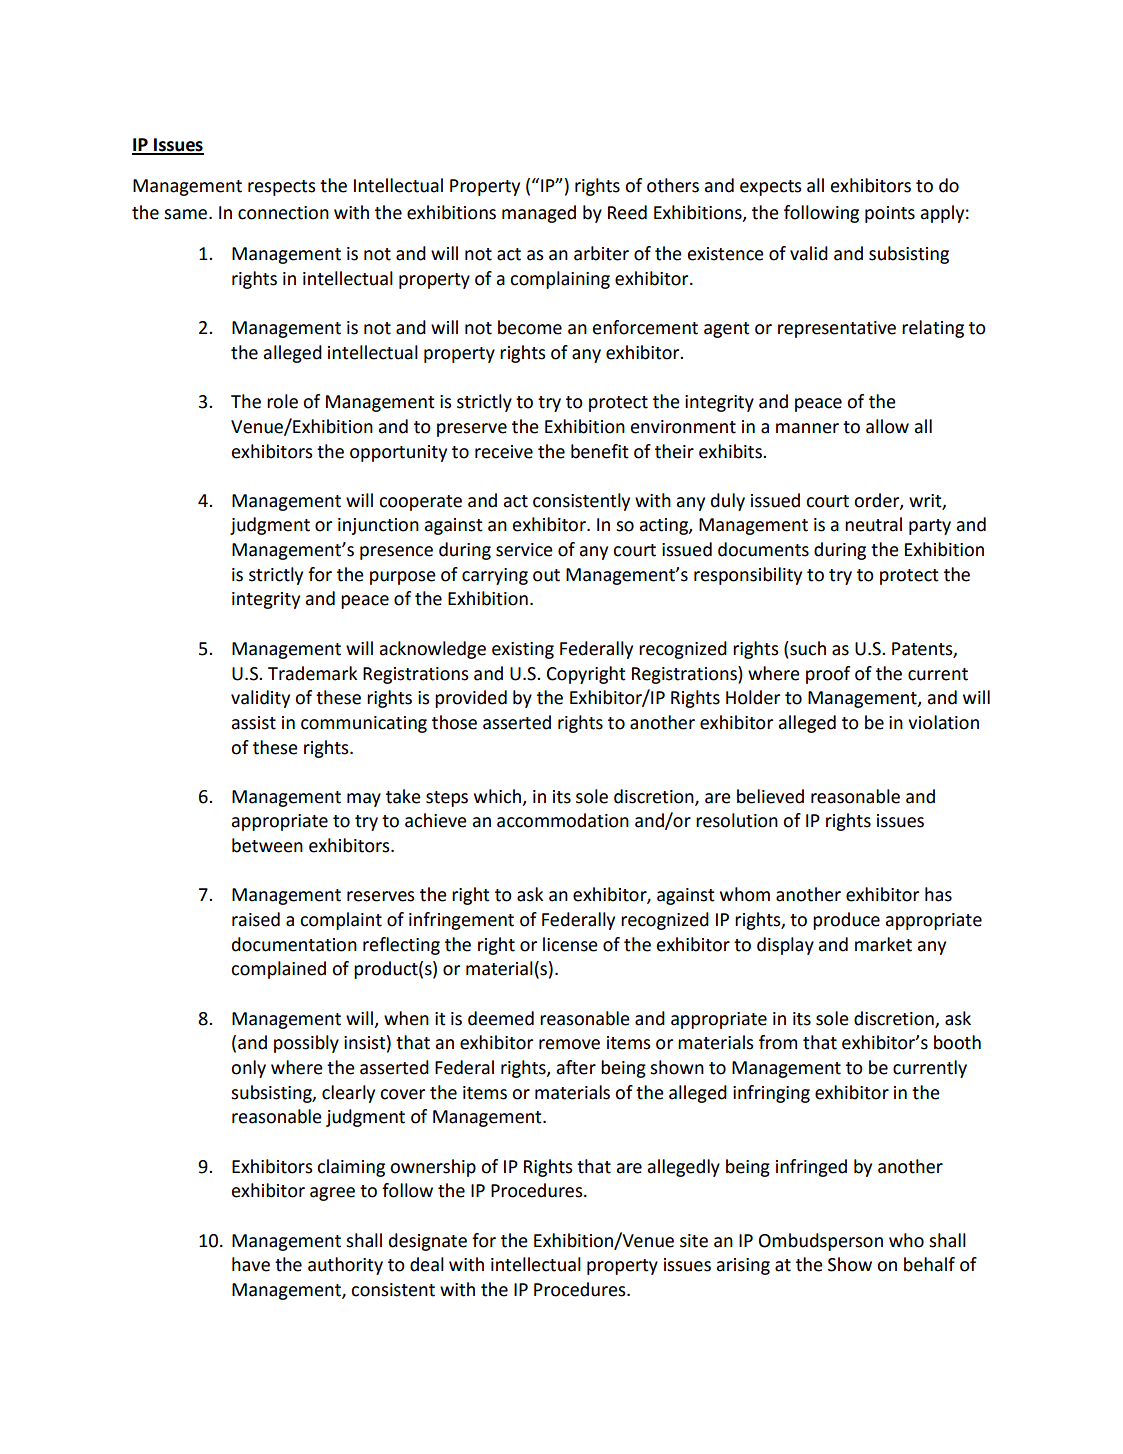 Image resolution: width=1123 pixels, height=1454 pixels. What do you see at coordinates (539, 214) in the screenshot?
I see `managed` at bounding box center [539, 214].
